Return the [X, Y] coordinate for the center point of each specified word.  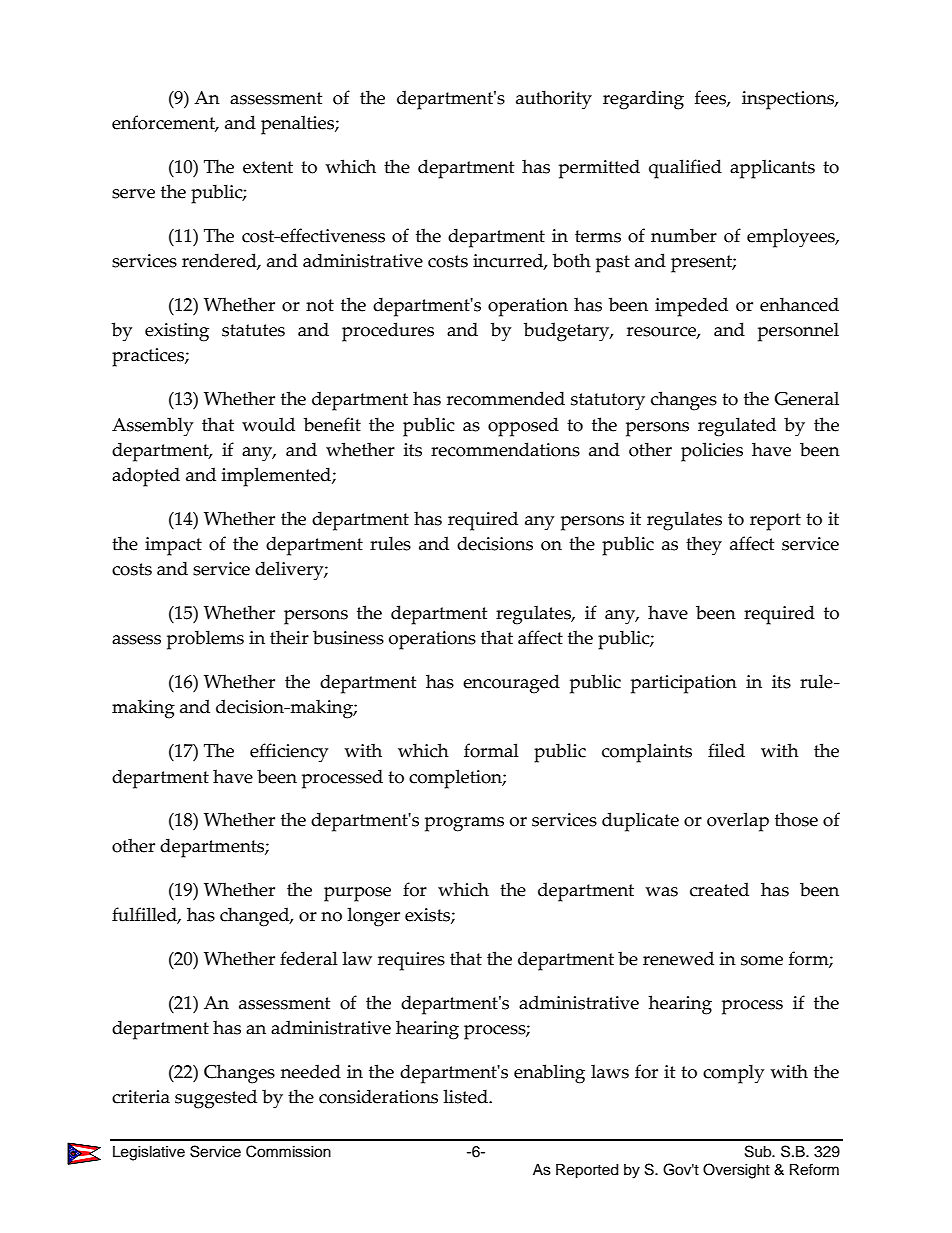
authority [554, 100]
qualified [685, 169]
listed [466, 1096]
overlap [738, 822]
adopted [146, 477]
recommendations [505, 449]
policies [712, 452]
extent [268, 167]
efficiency [289, 753]
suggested [216, 1099]
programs [464, 824]
